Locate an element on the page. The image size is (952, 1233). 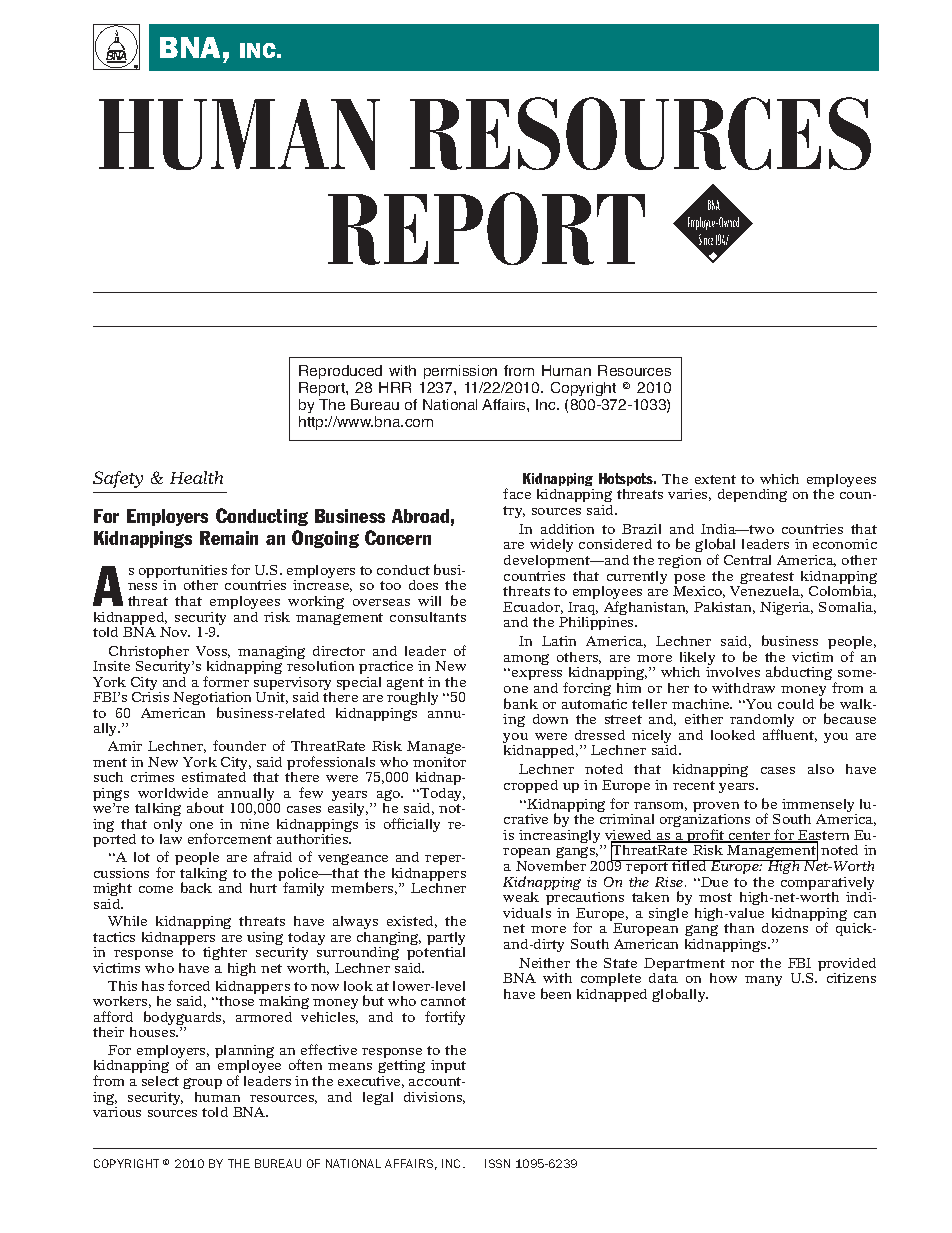
various is located at coordinates (117, 1112).
